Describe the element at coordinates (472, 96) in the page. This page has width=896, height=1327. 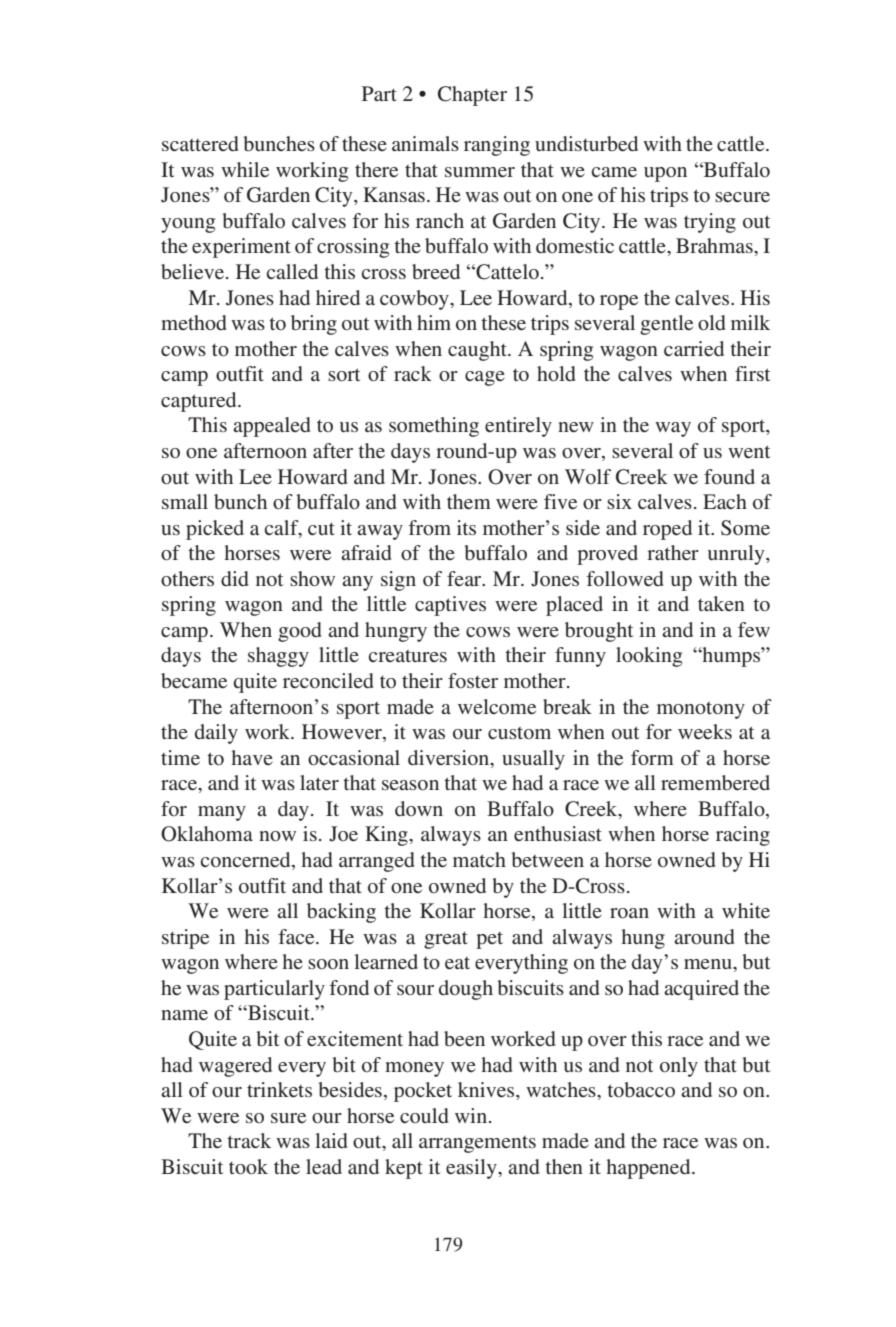
I see `Chapter` at that location.
